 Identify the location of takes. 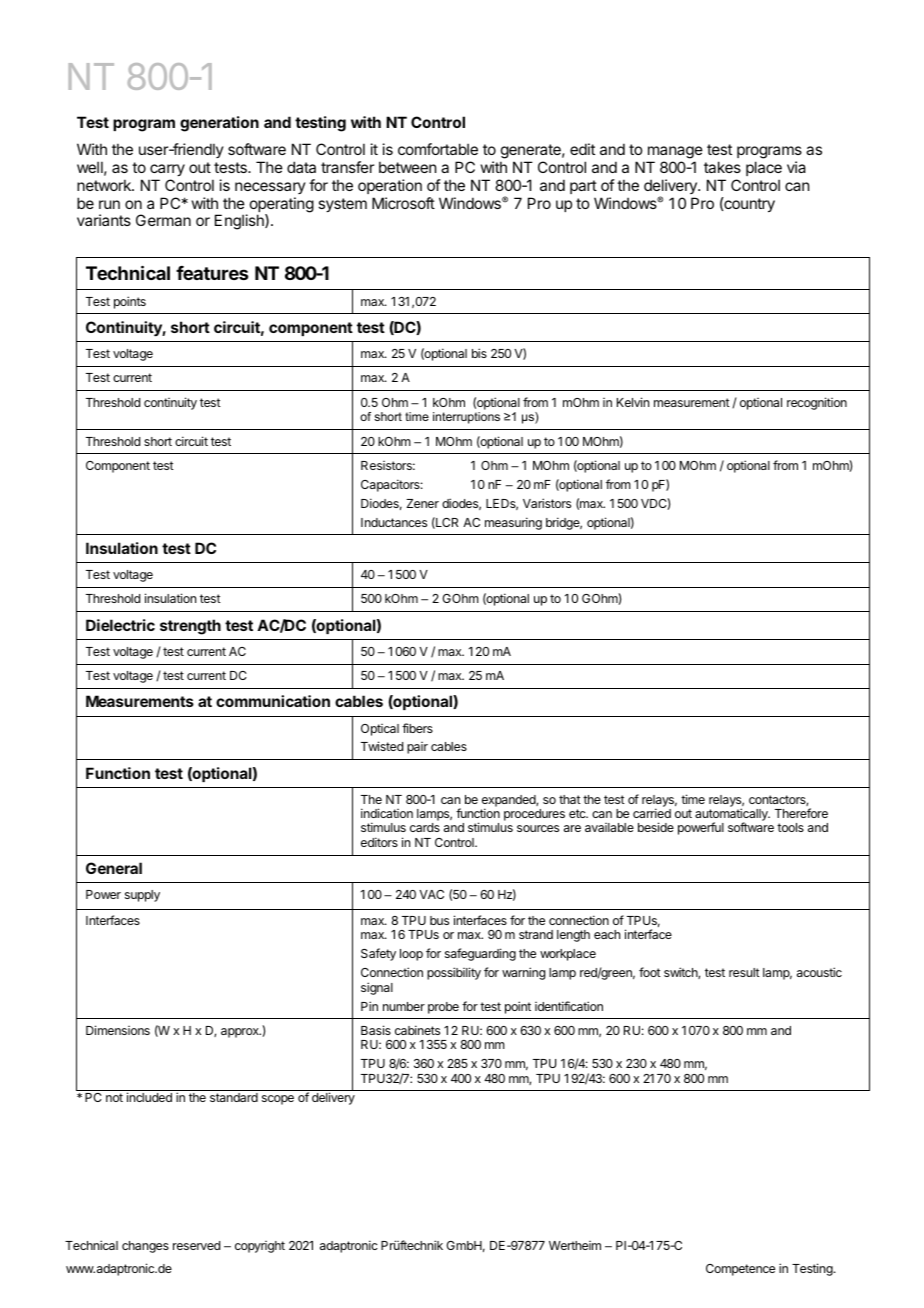
(722, 167).
